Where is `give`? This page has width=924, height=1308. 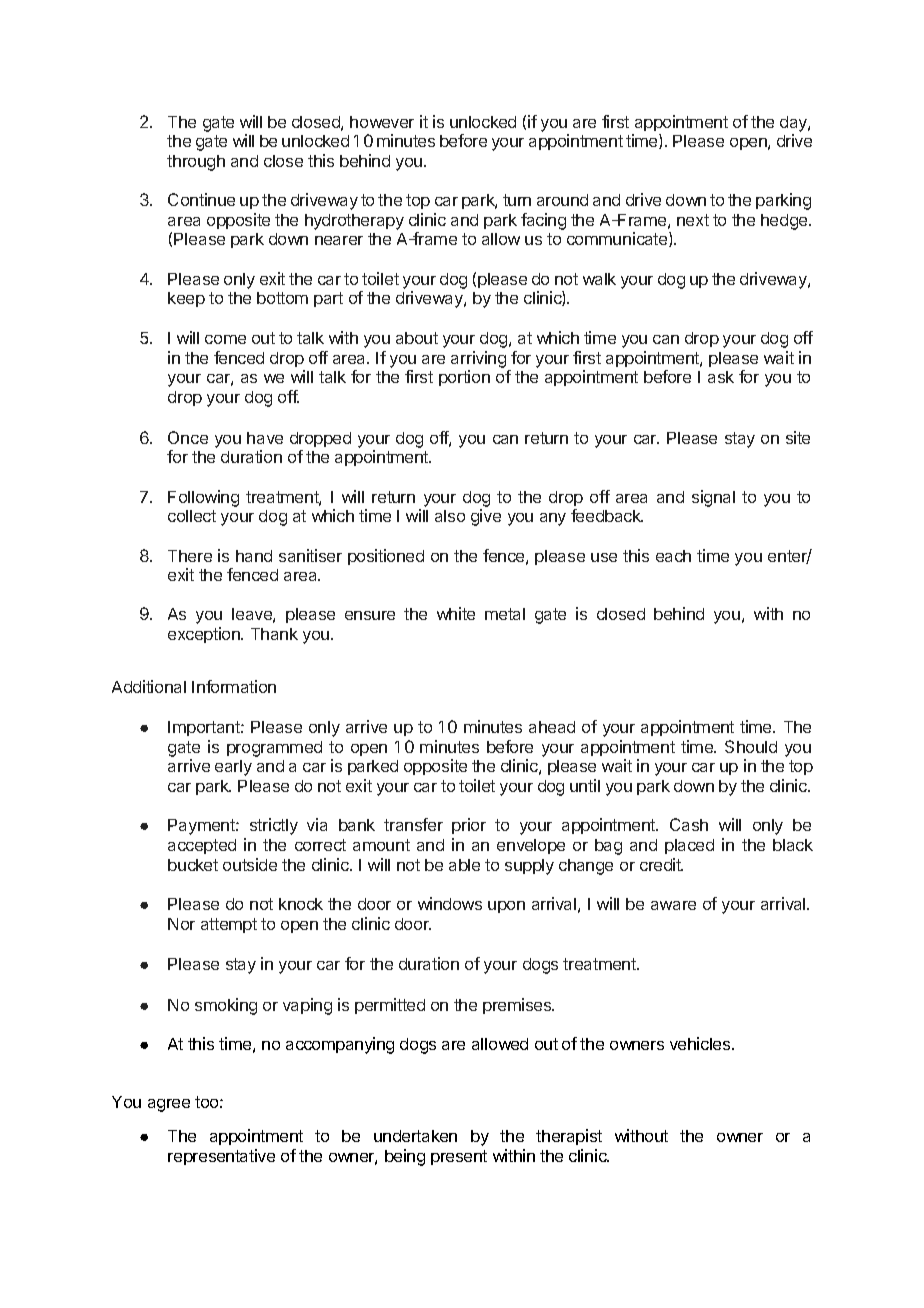 give is located at coordinates (486, 517).
